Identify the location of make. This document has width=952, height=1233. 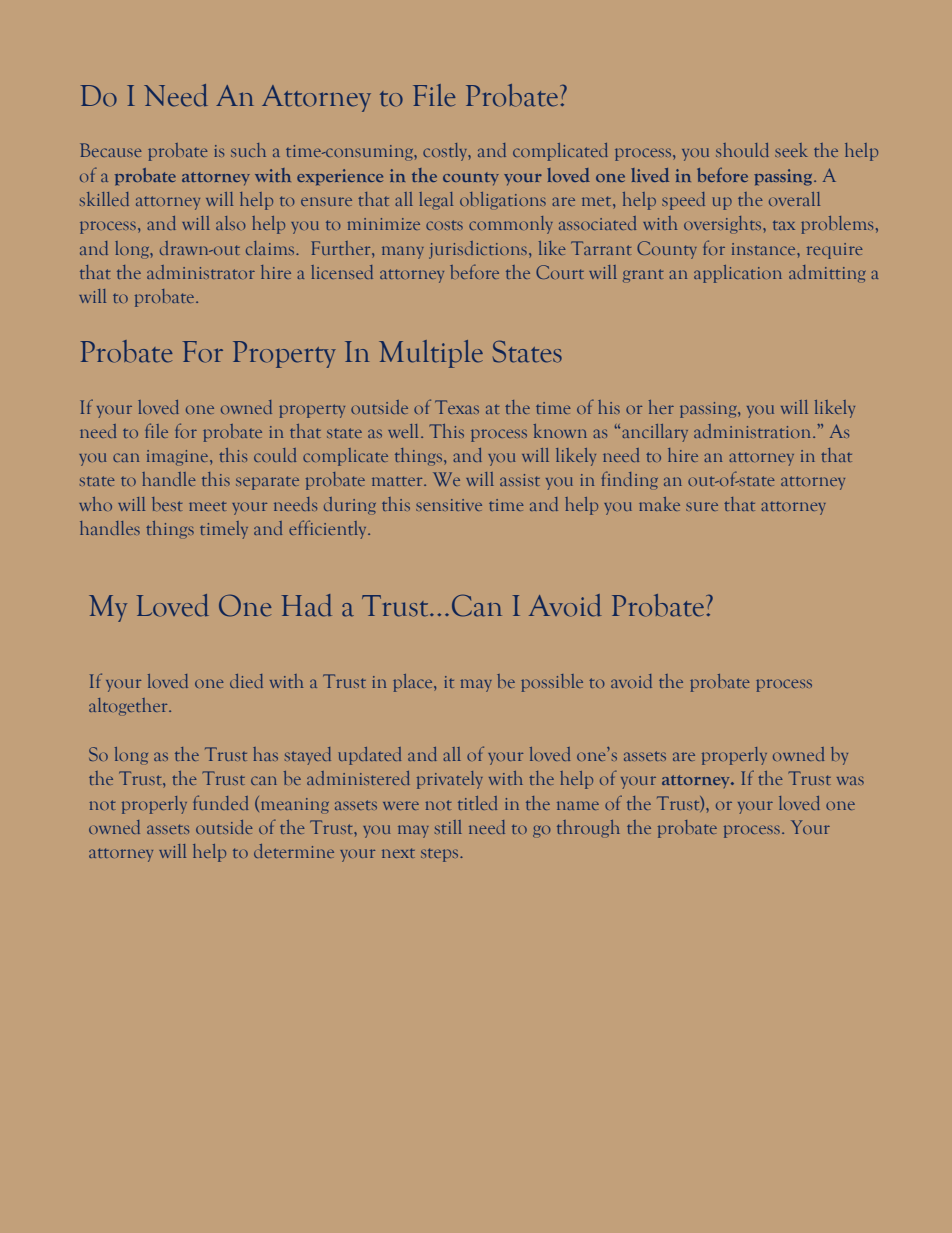
(659, 504).
